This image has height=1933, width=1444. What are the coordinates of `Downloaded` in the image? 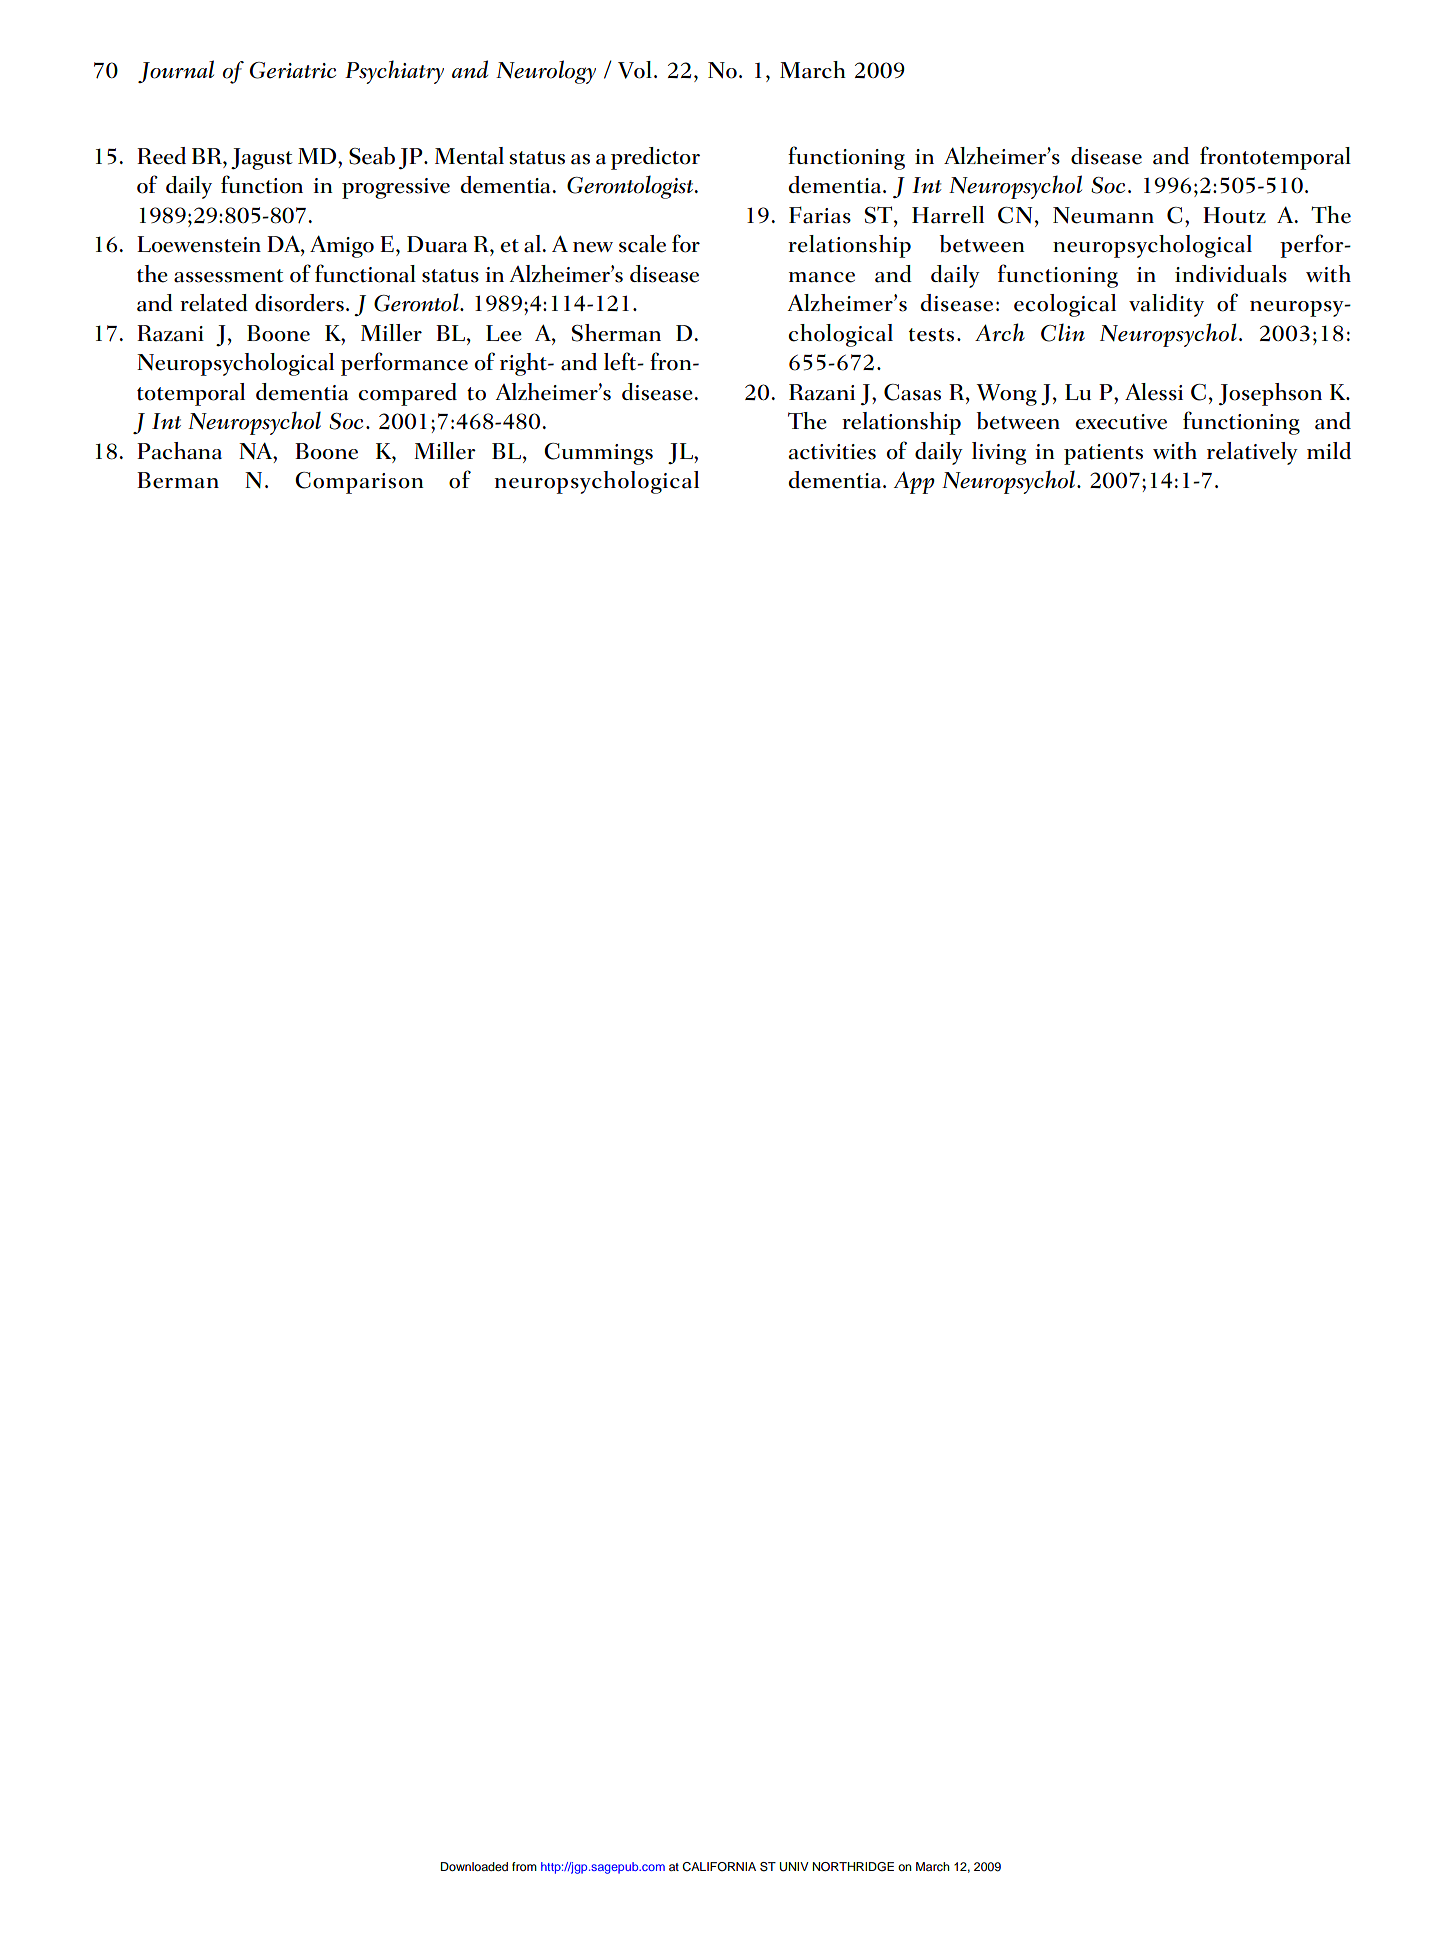 It's located at (474, 1866).
